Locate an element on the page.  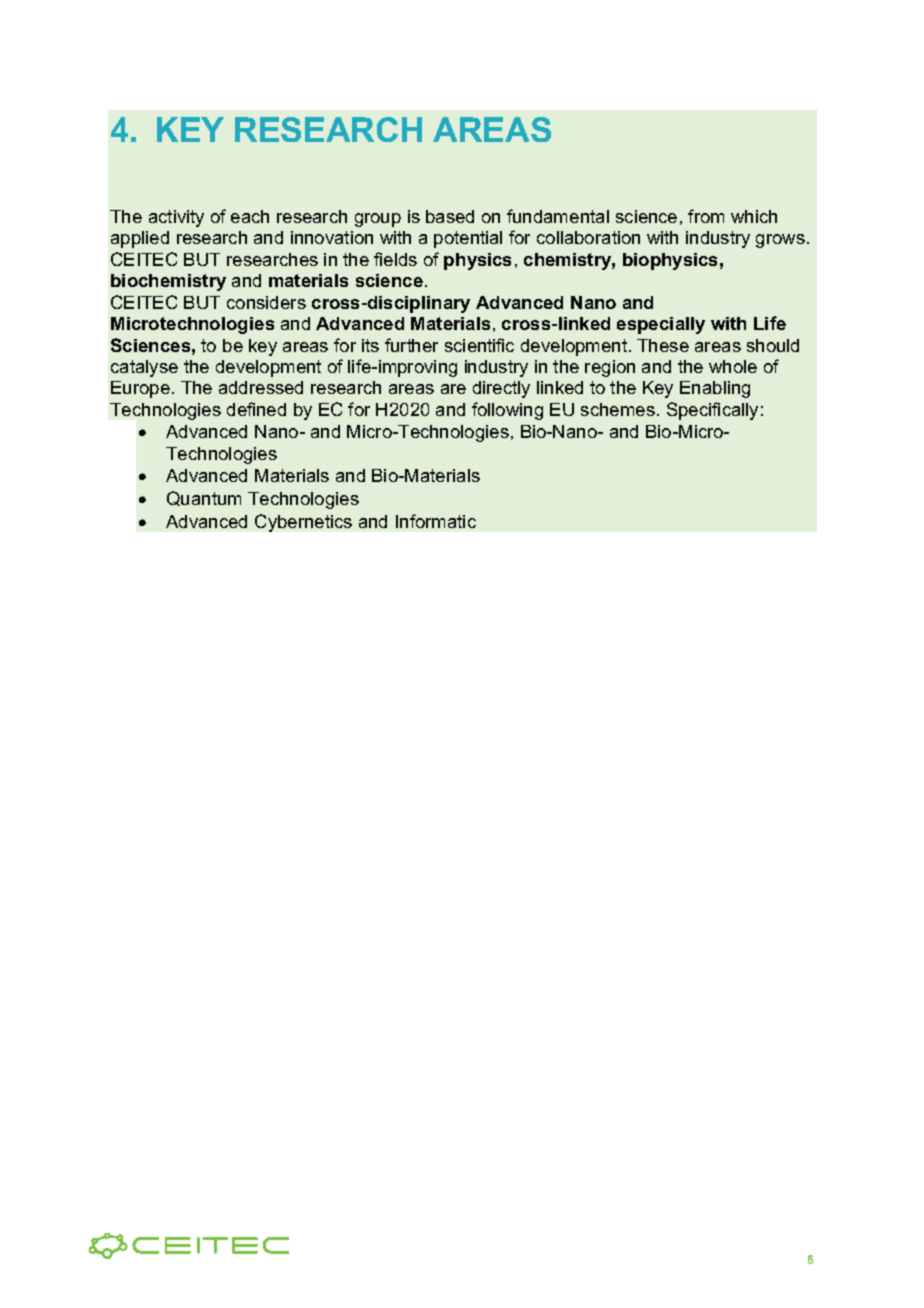
from is located at coordinates (706, 216).
